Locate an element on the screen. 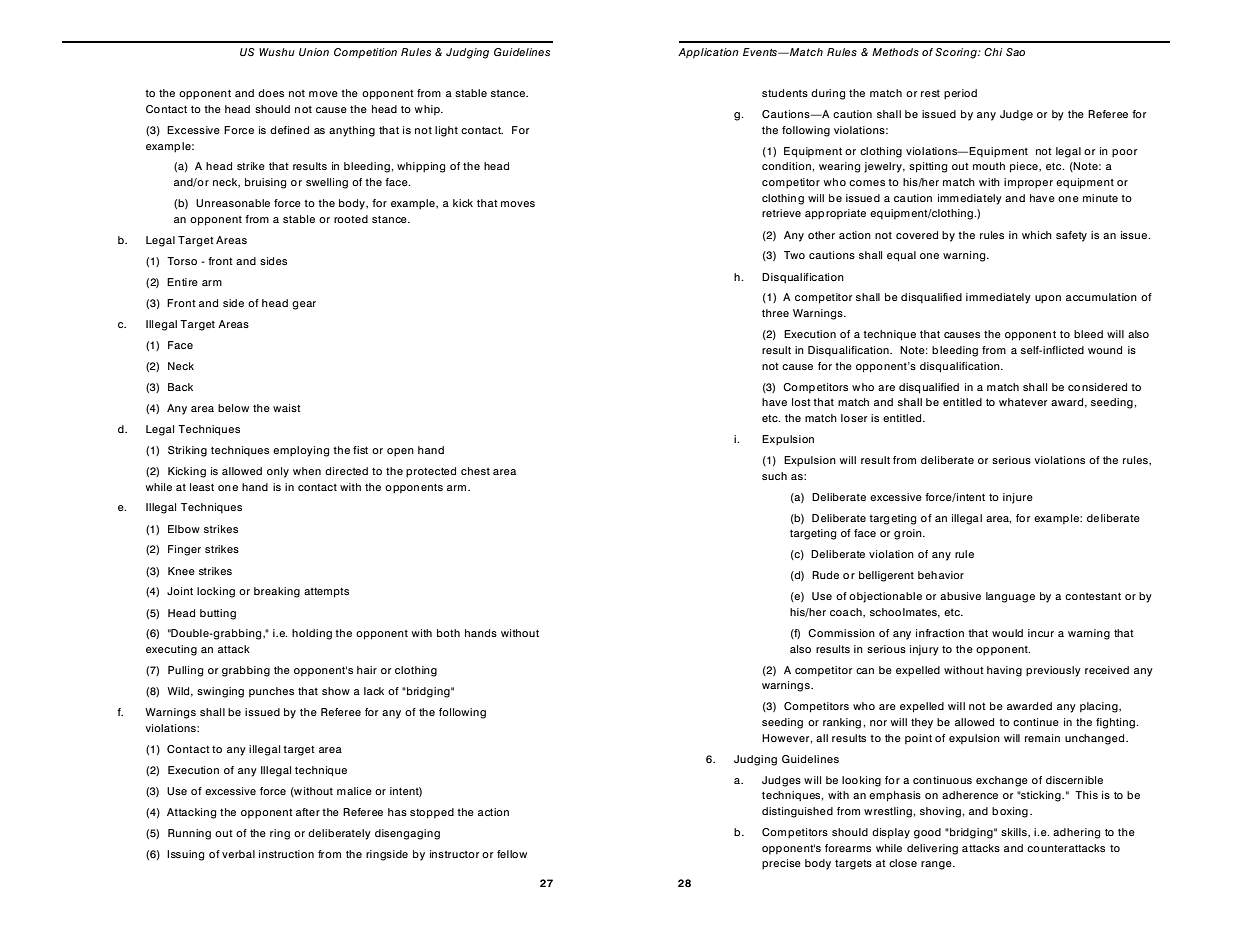 This screenshot has width=1233, height=952. Application is located at coordinates (708, 53).
